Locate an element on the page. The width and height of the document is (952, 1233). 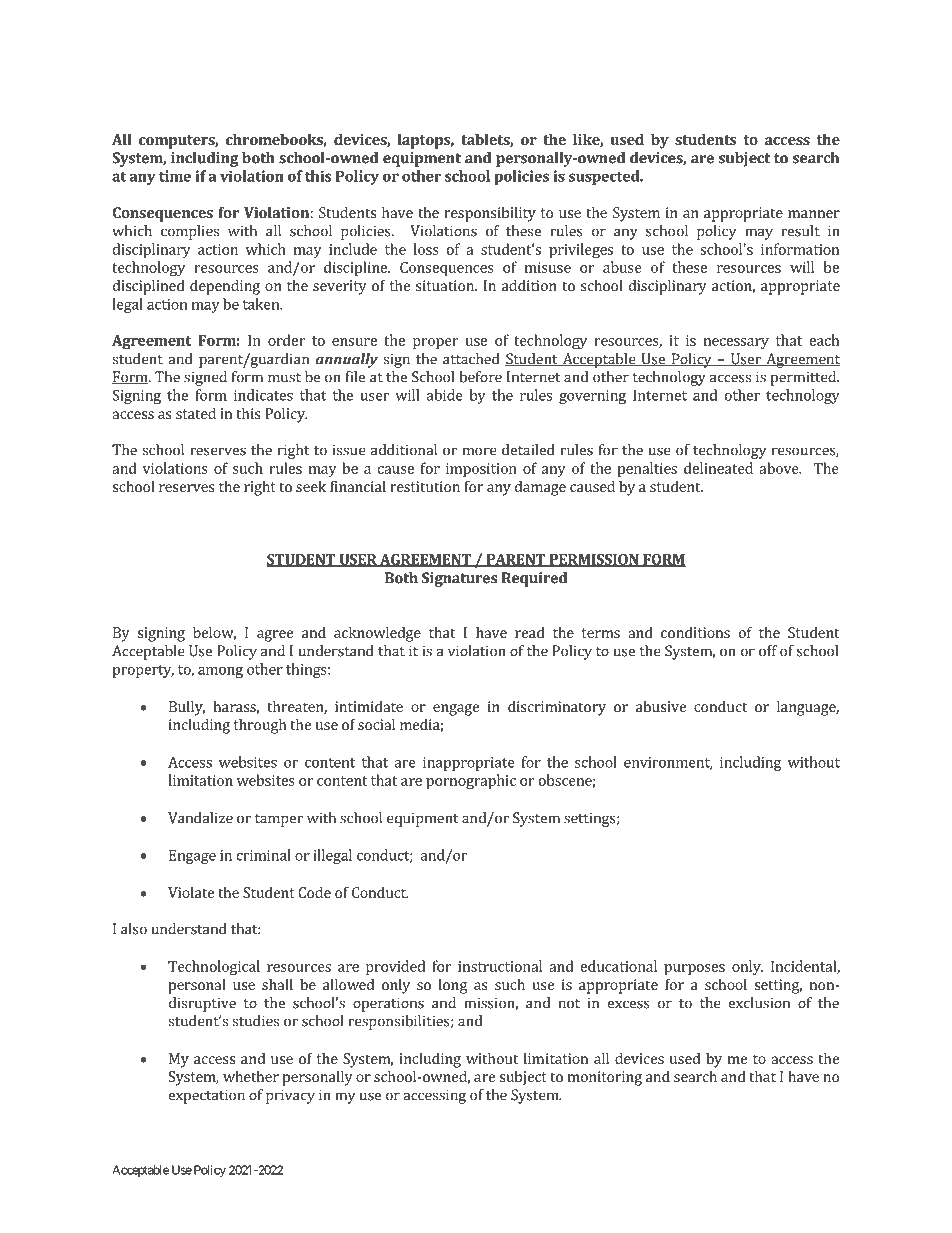
result is located at coordinates (800, 231).
